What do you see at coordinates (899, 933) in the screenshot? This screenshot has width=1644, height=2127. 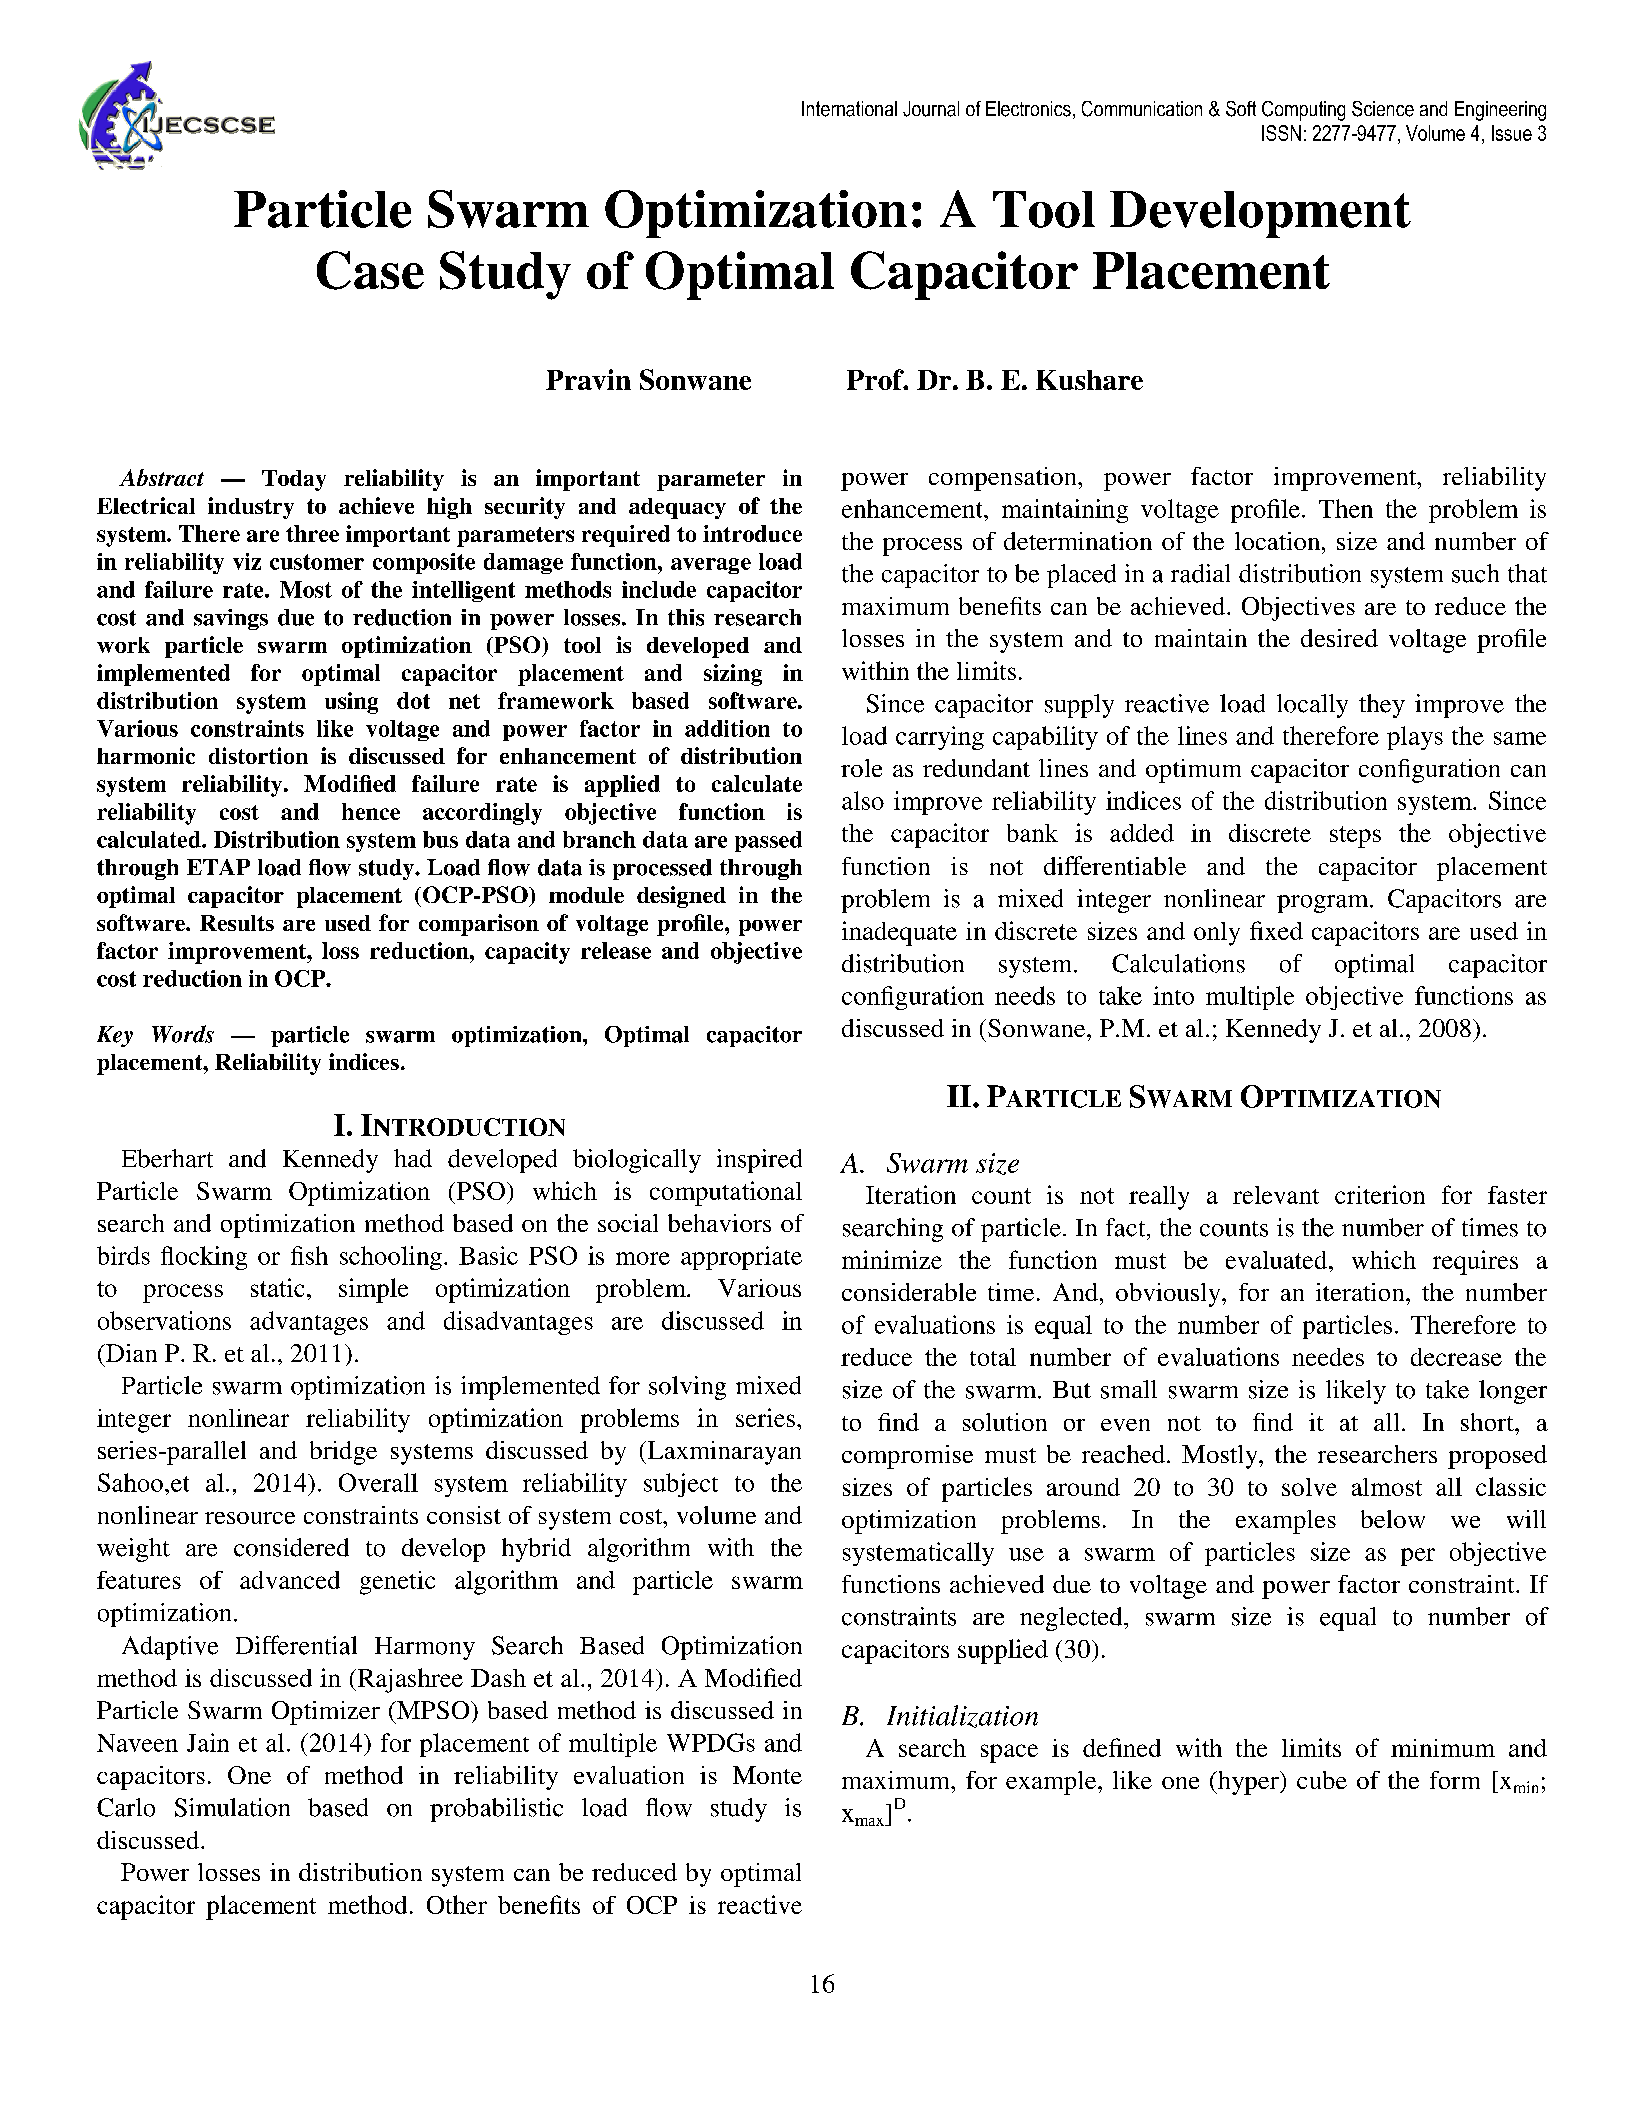 I see `inadequate` at bounding box center [899, 933].
